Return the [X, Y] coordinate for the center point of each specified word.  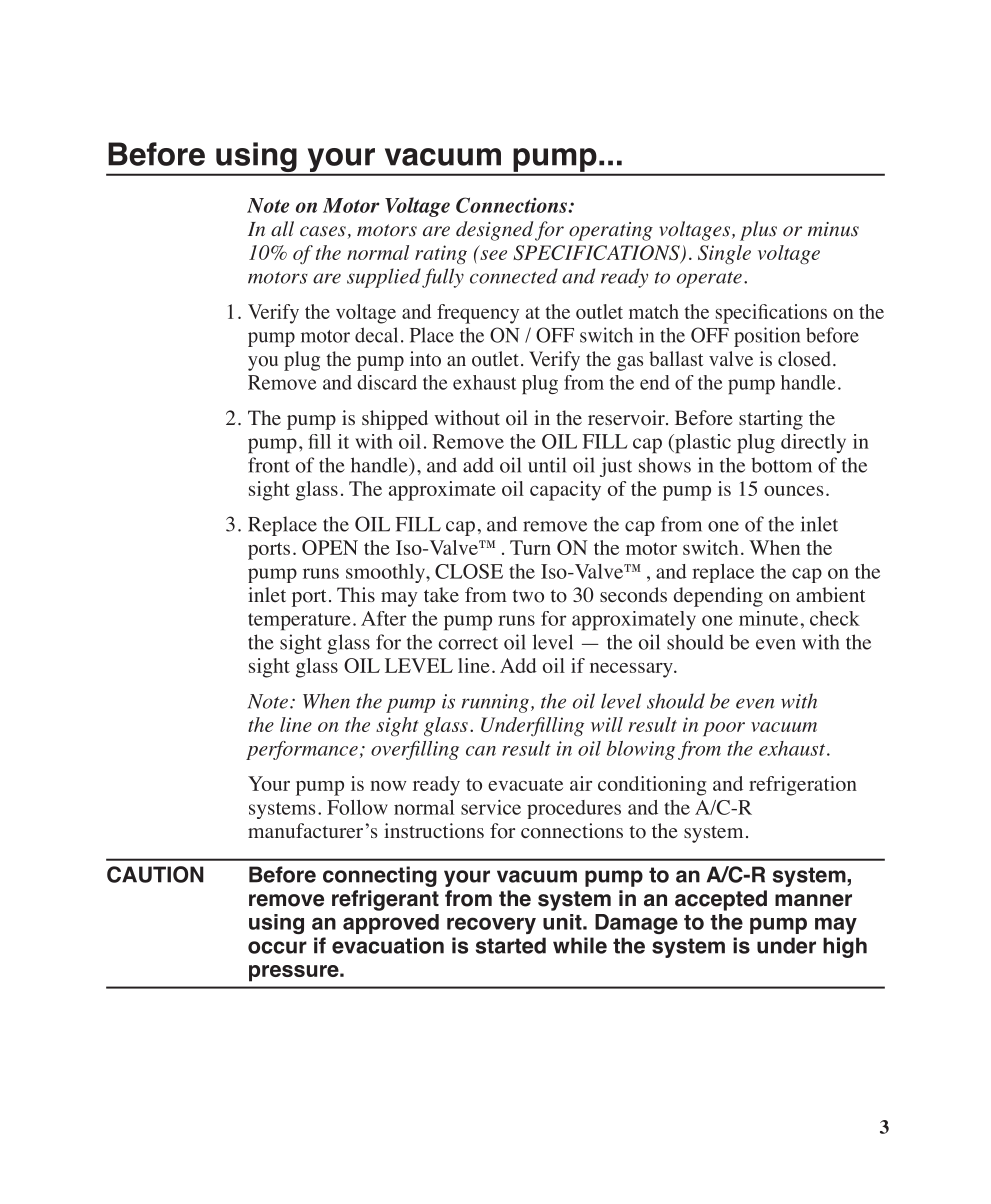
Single [724, 254]
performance [302, 750]
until [547, 465]
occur [277, 947]
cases [323, 231]
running [495, 703]
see [493, 255]
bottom [781, 465]
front [269, 465]
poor [724, 729]
